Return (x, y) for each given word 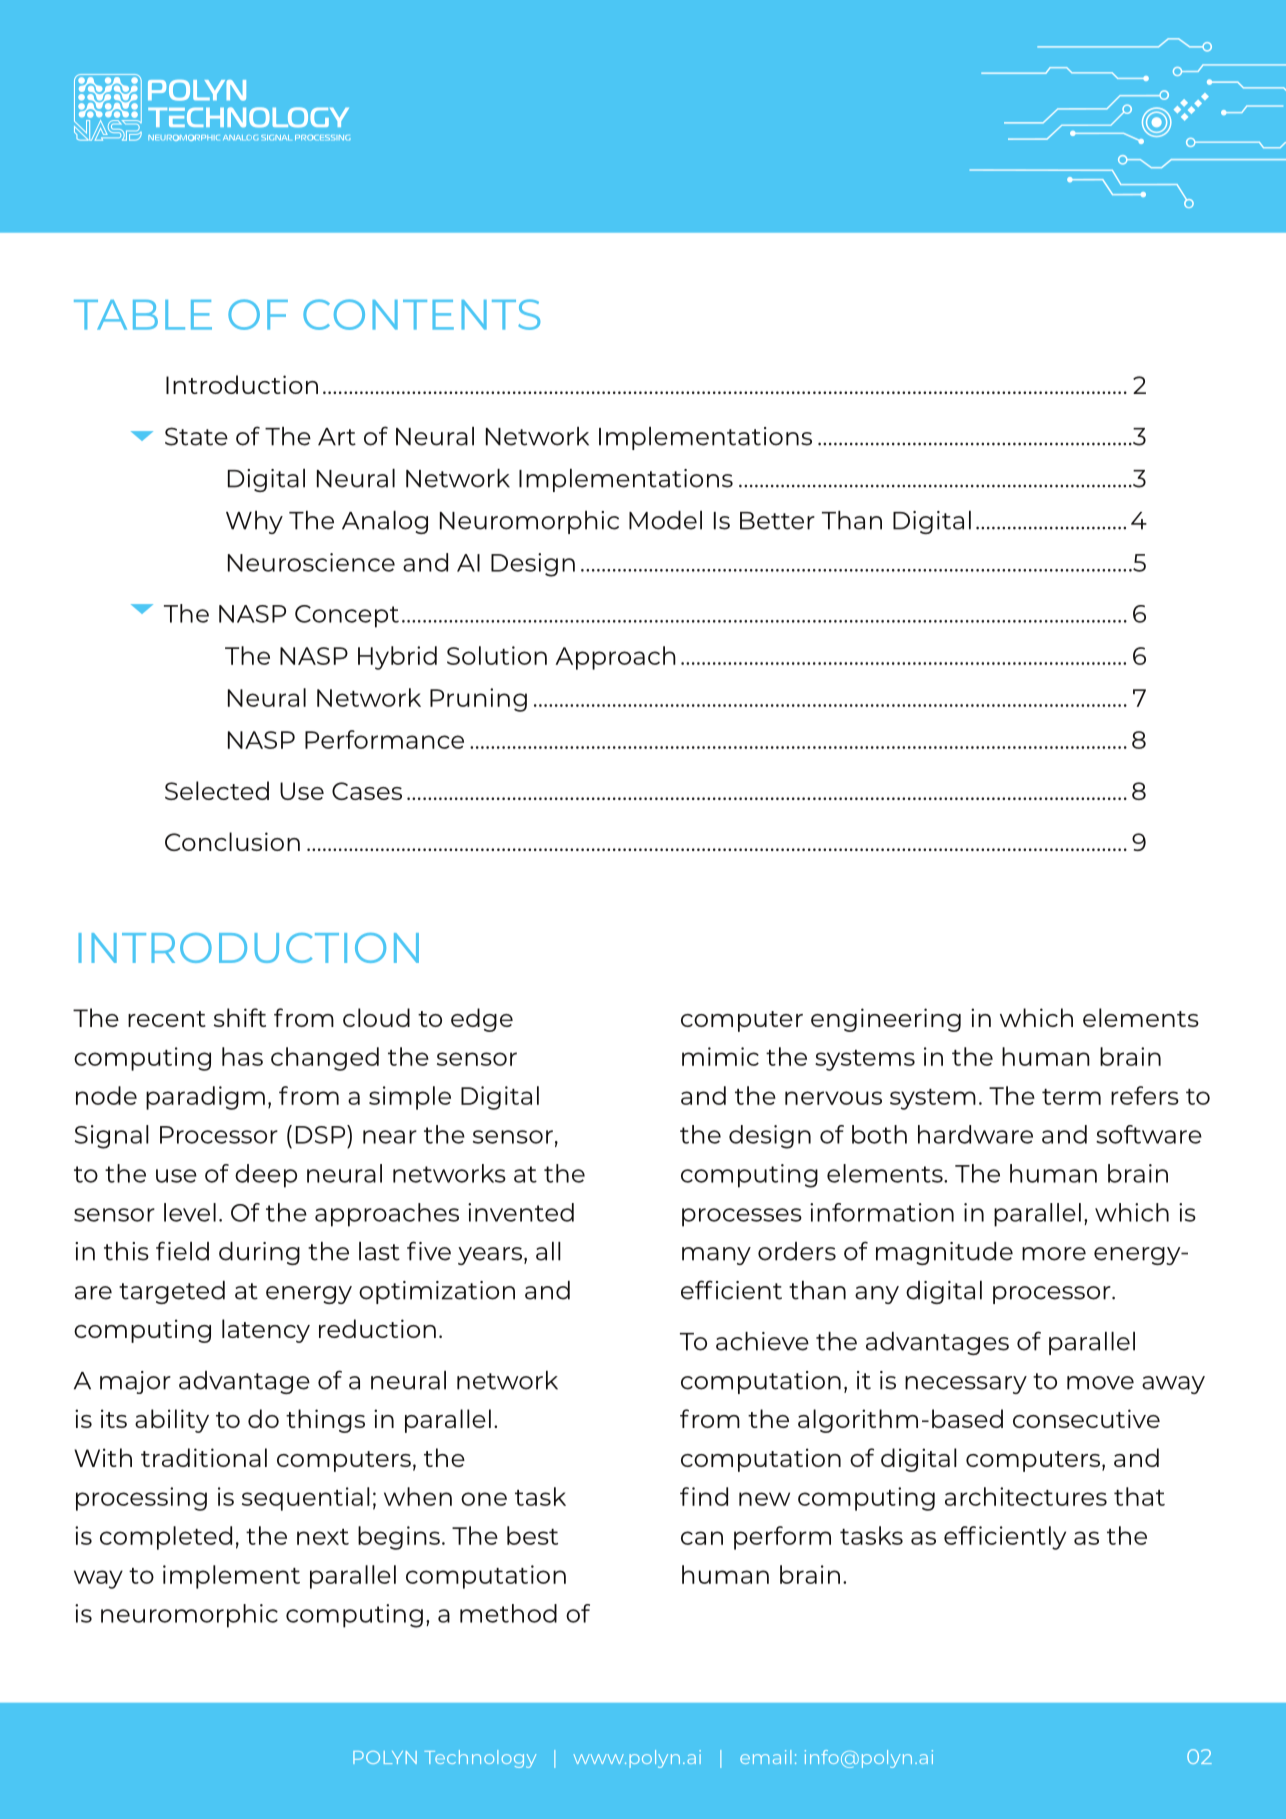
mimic (720, 1056)
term (1071, 1097)
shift (240, 1017)
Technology (480, 1759)
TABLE (143, 315)
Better (777, 521)
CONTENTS (421, 314)
